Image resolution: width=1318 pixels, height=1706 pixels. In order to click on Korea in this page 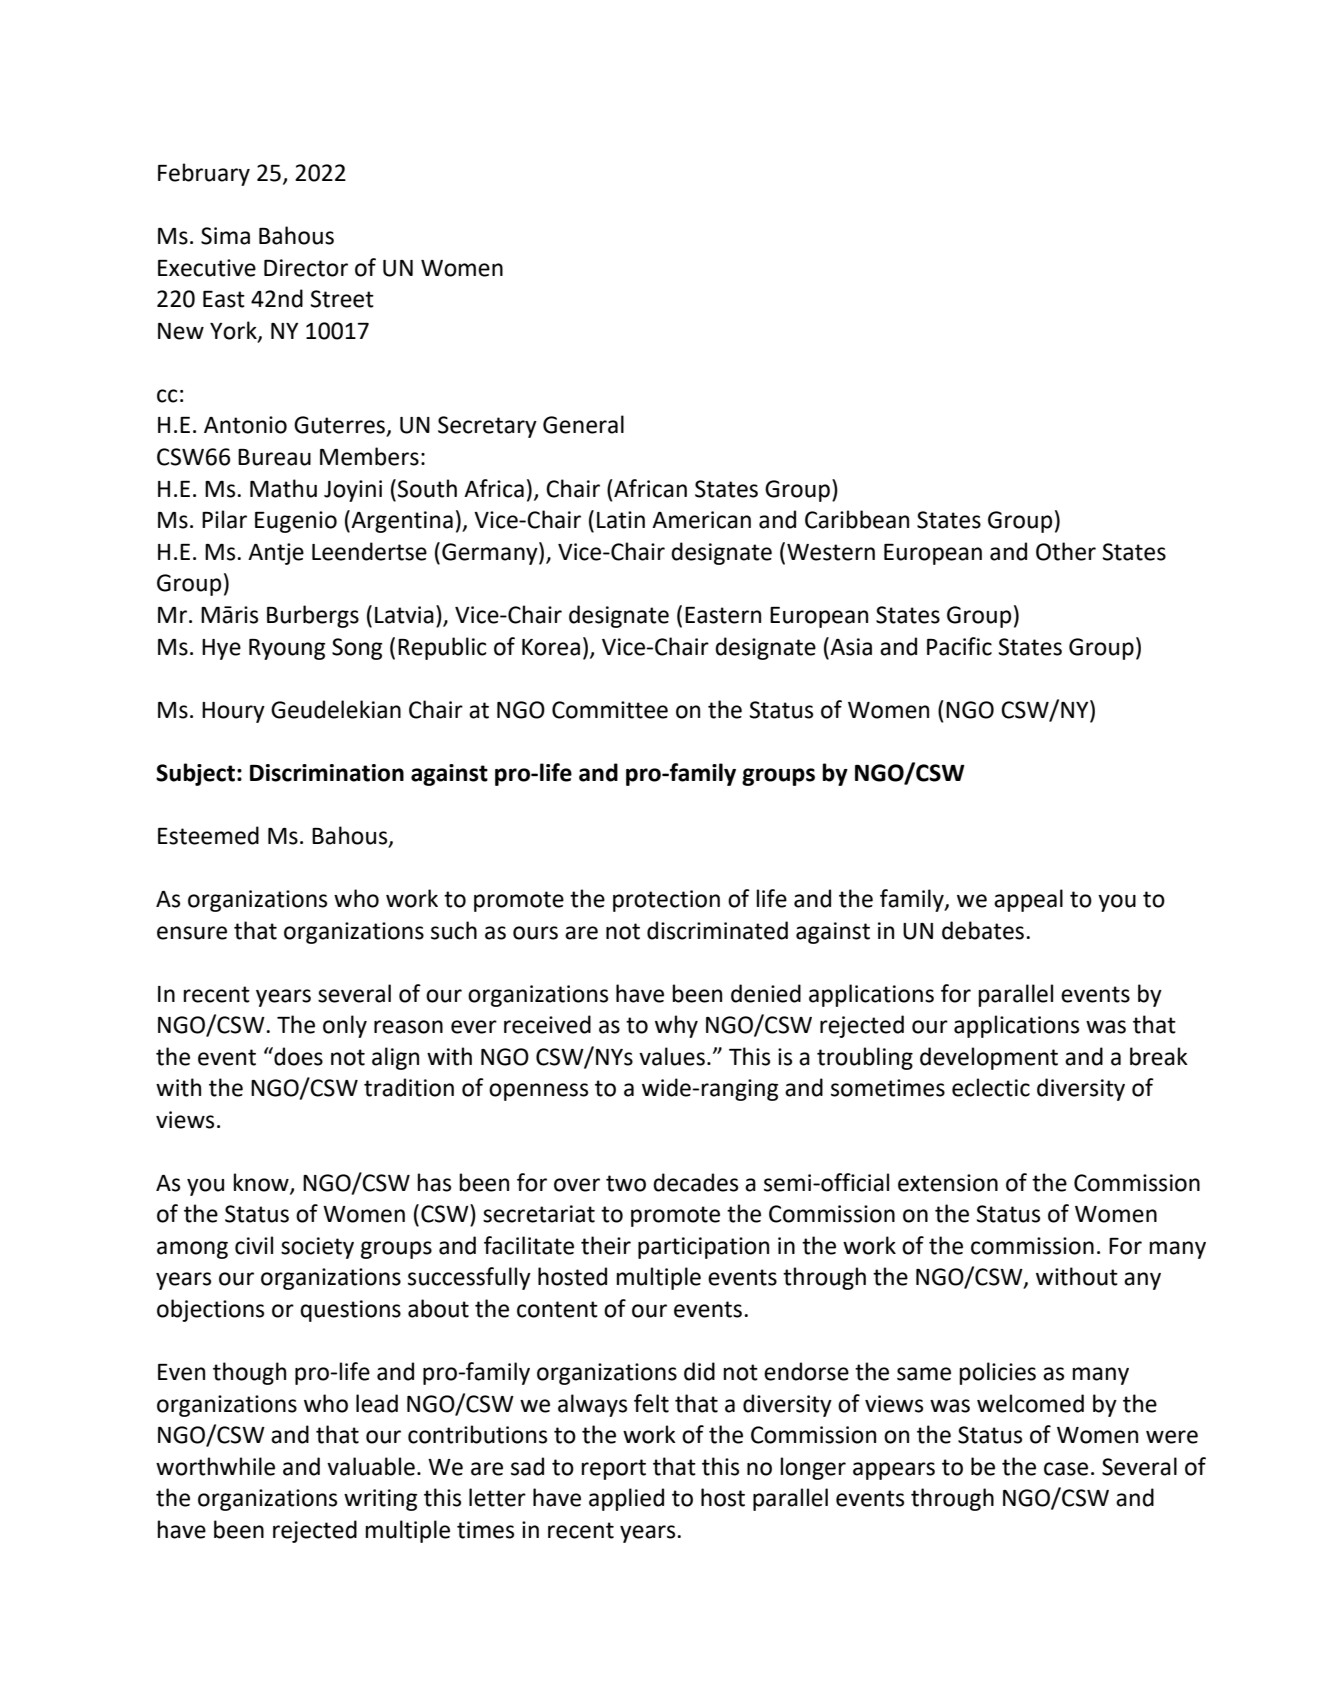, I will do `click(551, 647)`.
